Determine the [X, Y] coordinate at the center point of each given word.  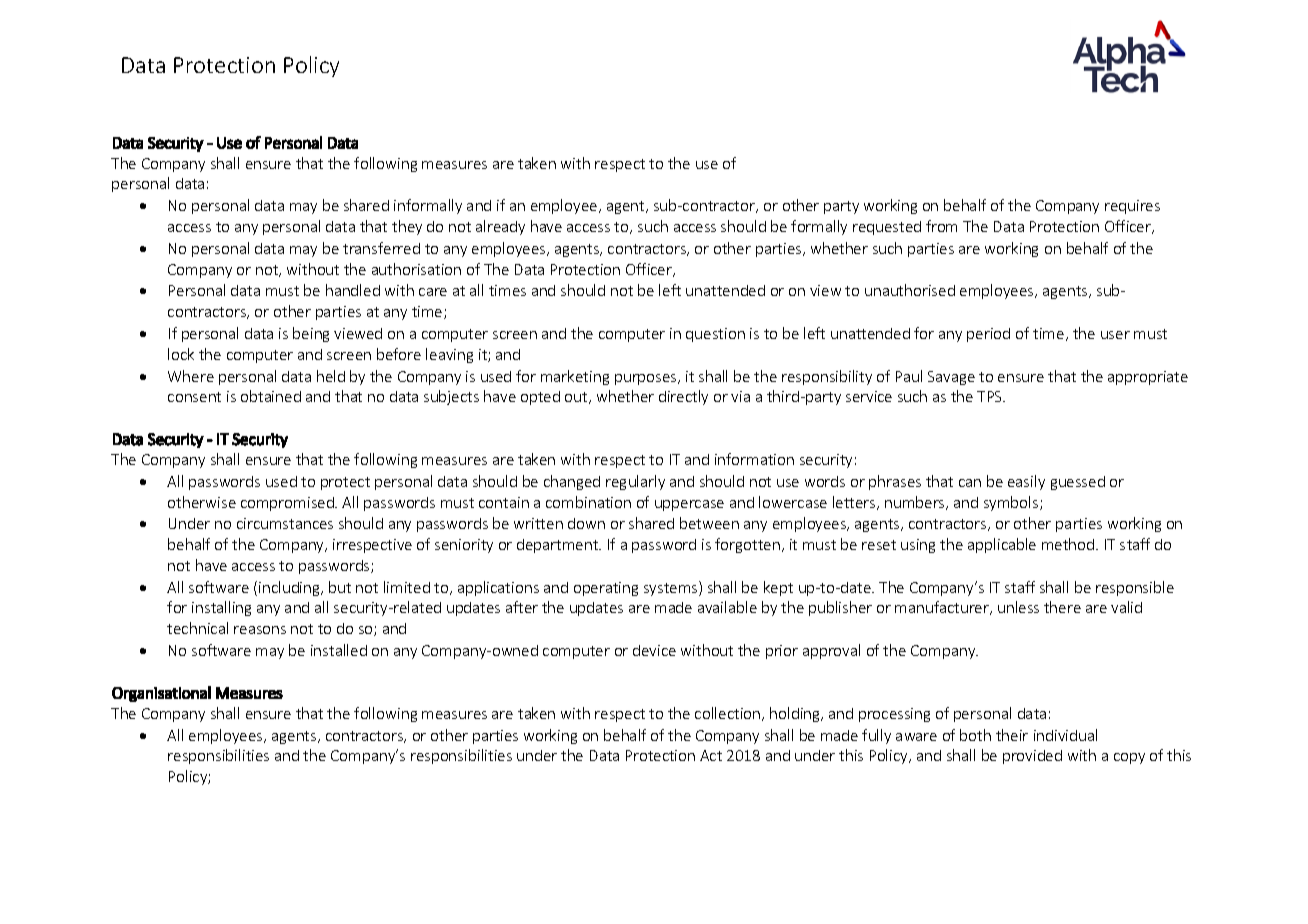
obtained [271, 396]
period [988, 335]
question [715, 335]
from [941, 226]
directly [683, 397]
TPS [991, 396]
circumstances [285, 523]
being [311, 334]
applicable [1002, 545]
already [500, 227]
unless [1018, 607]
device [654, 650]
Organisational [161, 694]
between [709, 523]
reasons [260, 630]
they [407, 227]
